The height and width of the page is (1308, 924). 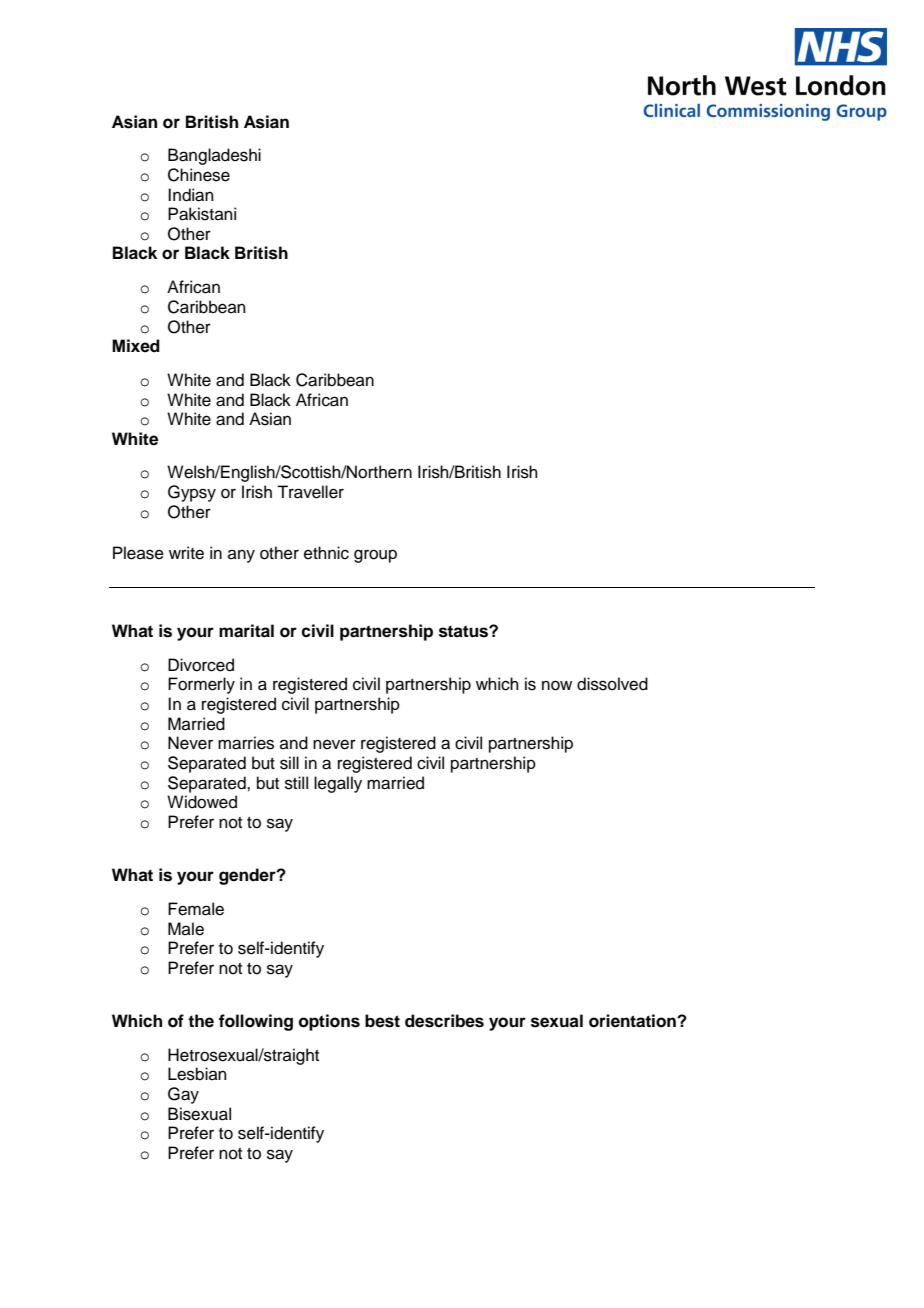 What do you see at coordinates (202, 802) in the page?
I see `Widowed` at bounding box center [202, 802].
